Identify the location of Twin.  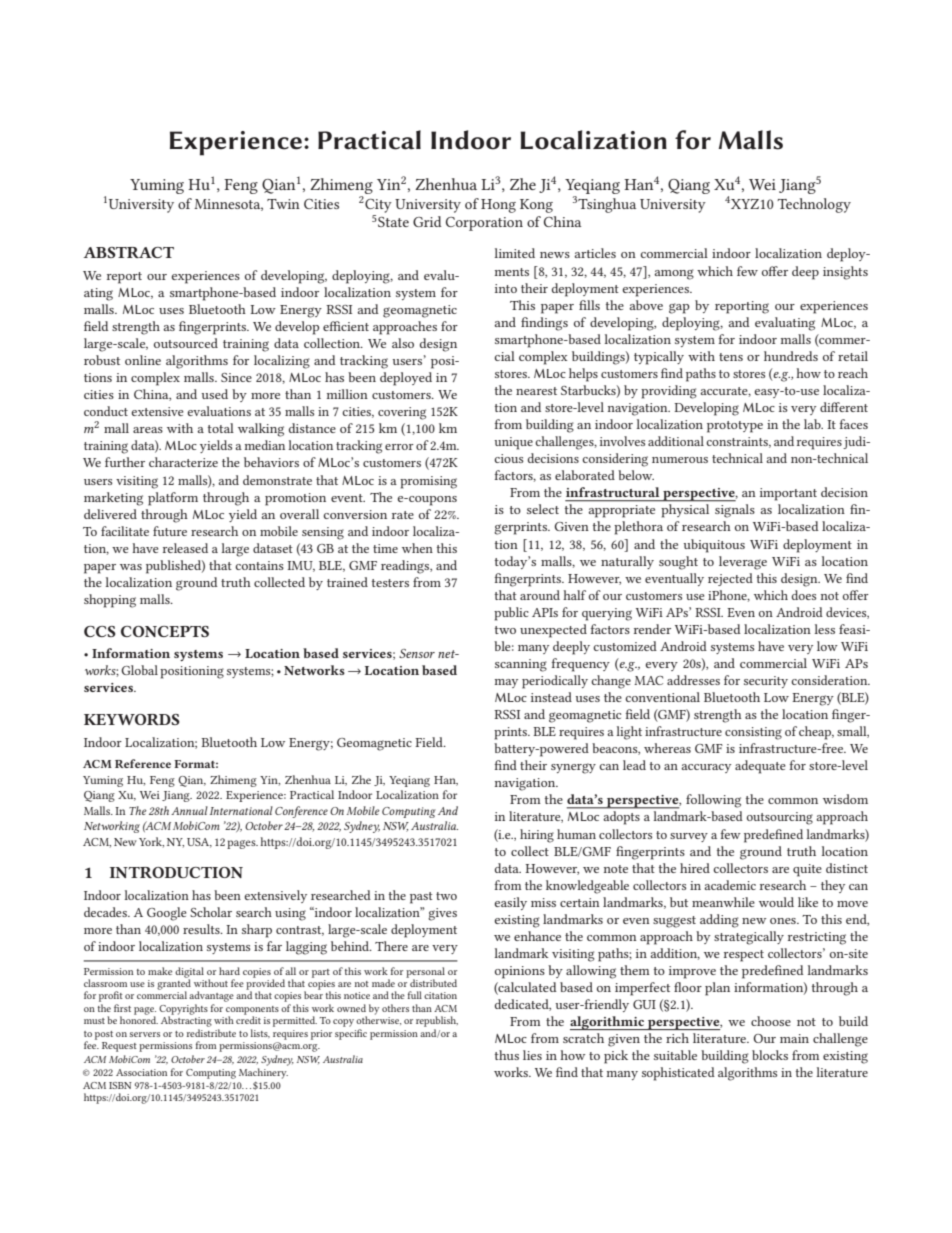
(283, 204).
